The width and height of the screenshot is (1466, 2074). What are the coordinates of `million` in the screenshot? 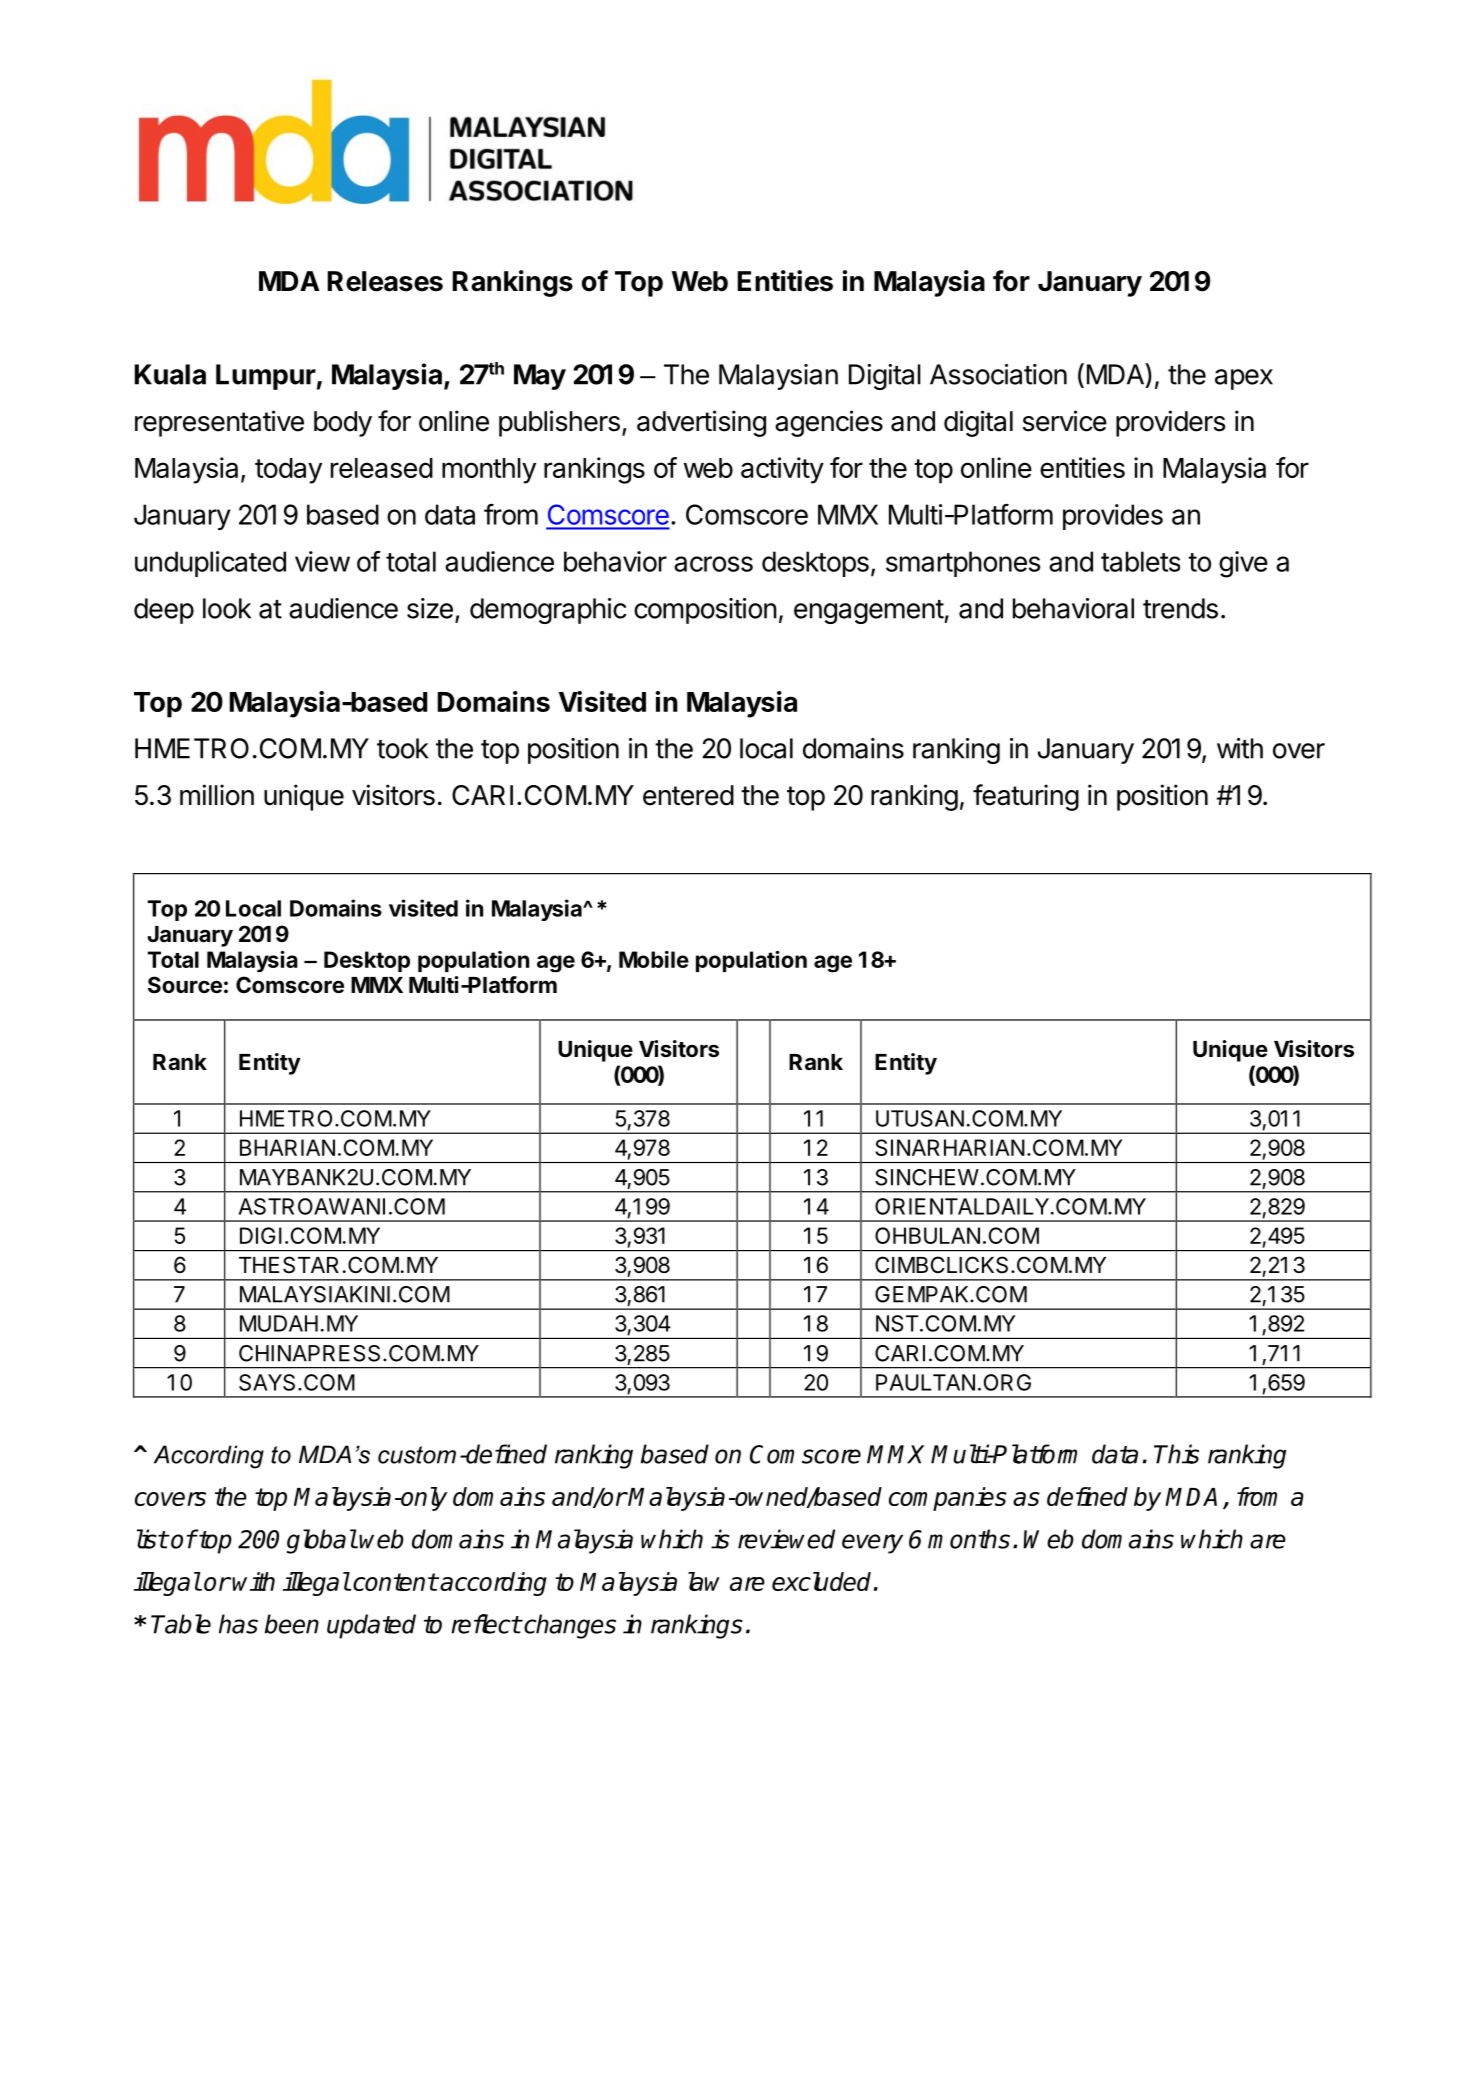 It's located at (217, 795).
